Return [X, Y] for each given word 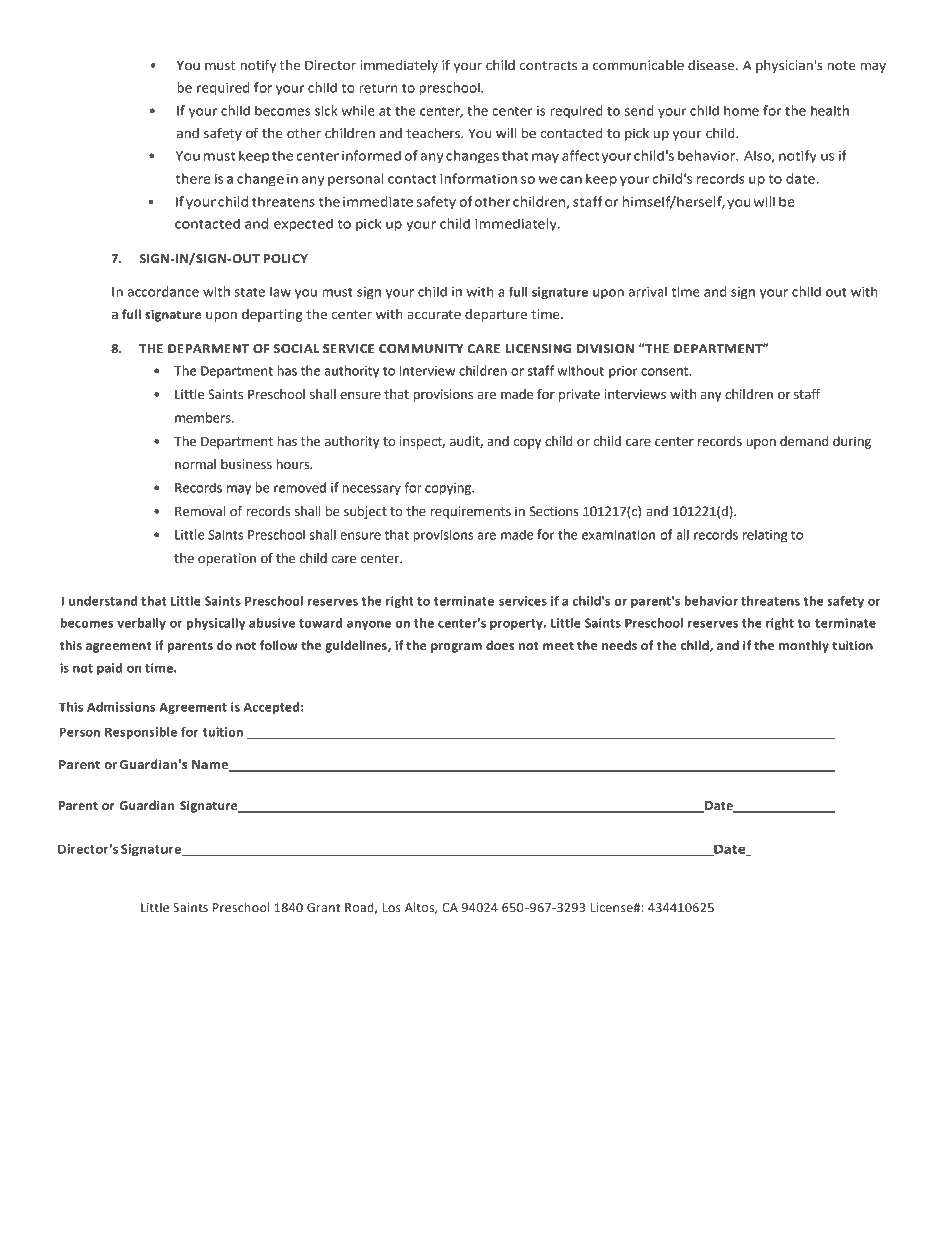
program [456, 648]
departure [496, 315]
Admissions [121, 707]
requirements [470, 512]
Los [392, 908]
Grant [324, 908]
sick [326, 110]
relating [765, 536]
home [741, 110]
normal [195, 464]
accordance [163, 291]
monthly [804, 646]
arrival [648, 291]
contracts [548, 66]
